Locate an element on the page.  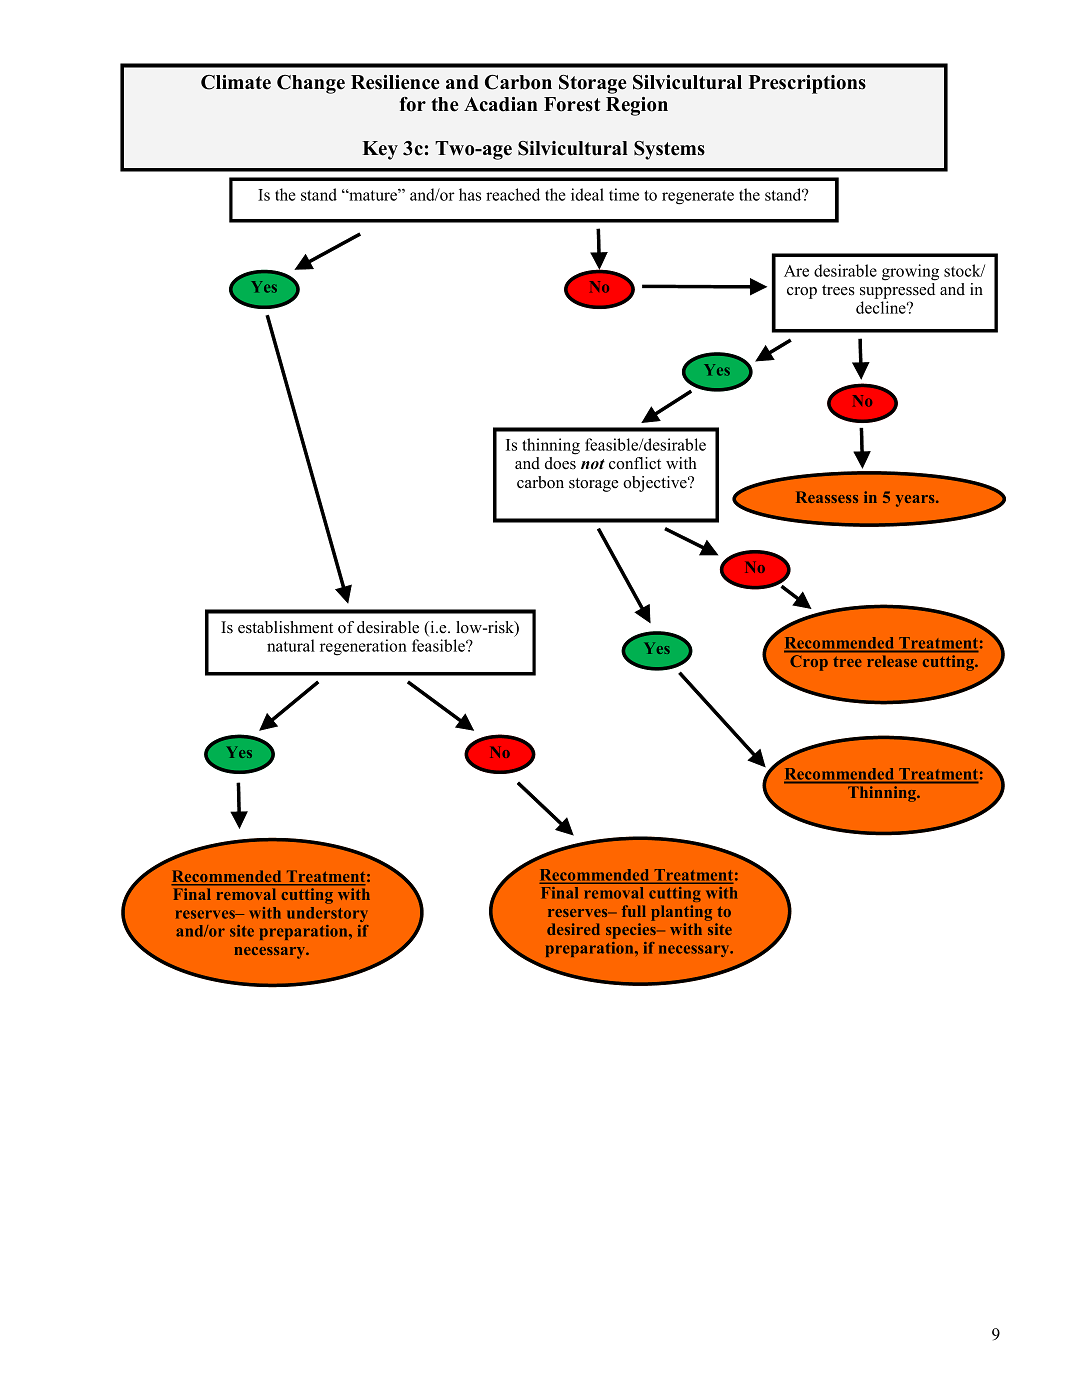
full is located at coordinates (634, 911).
